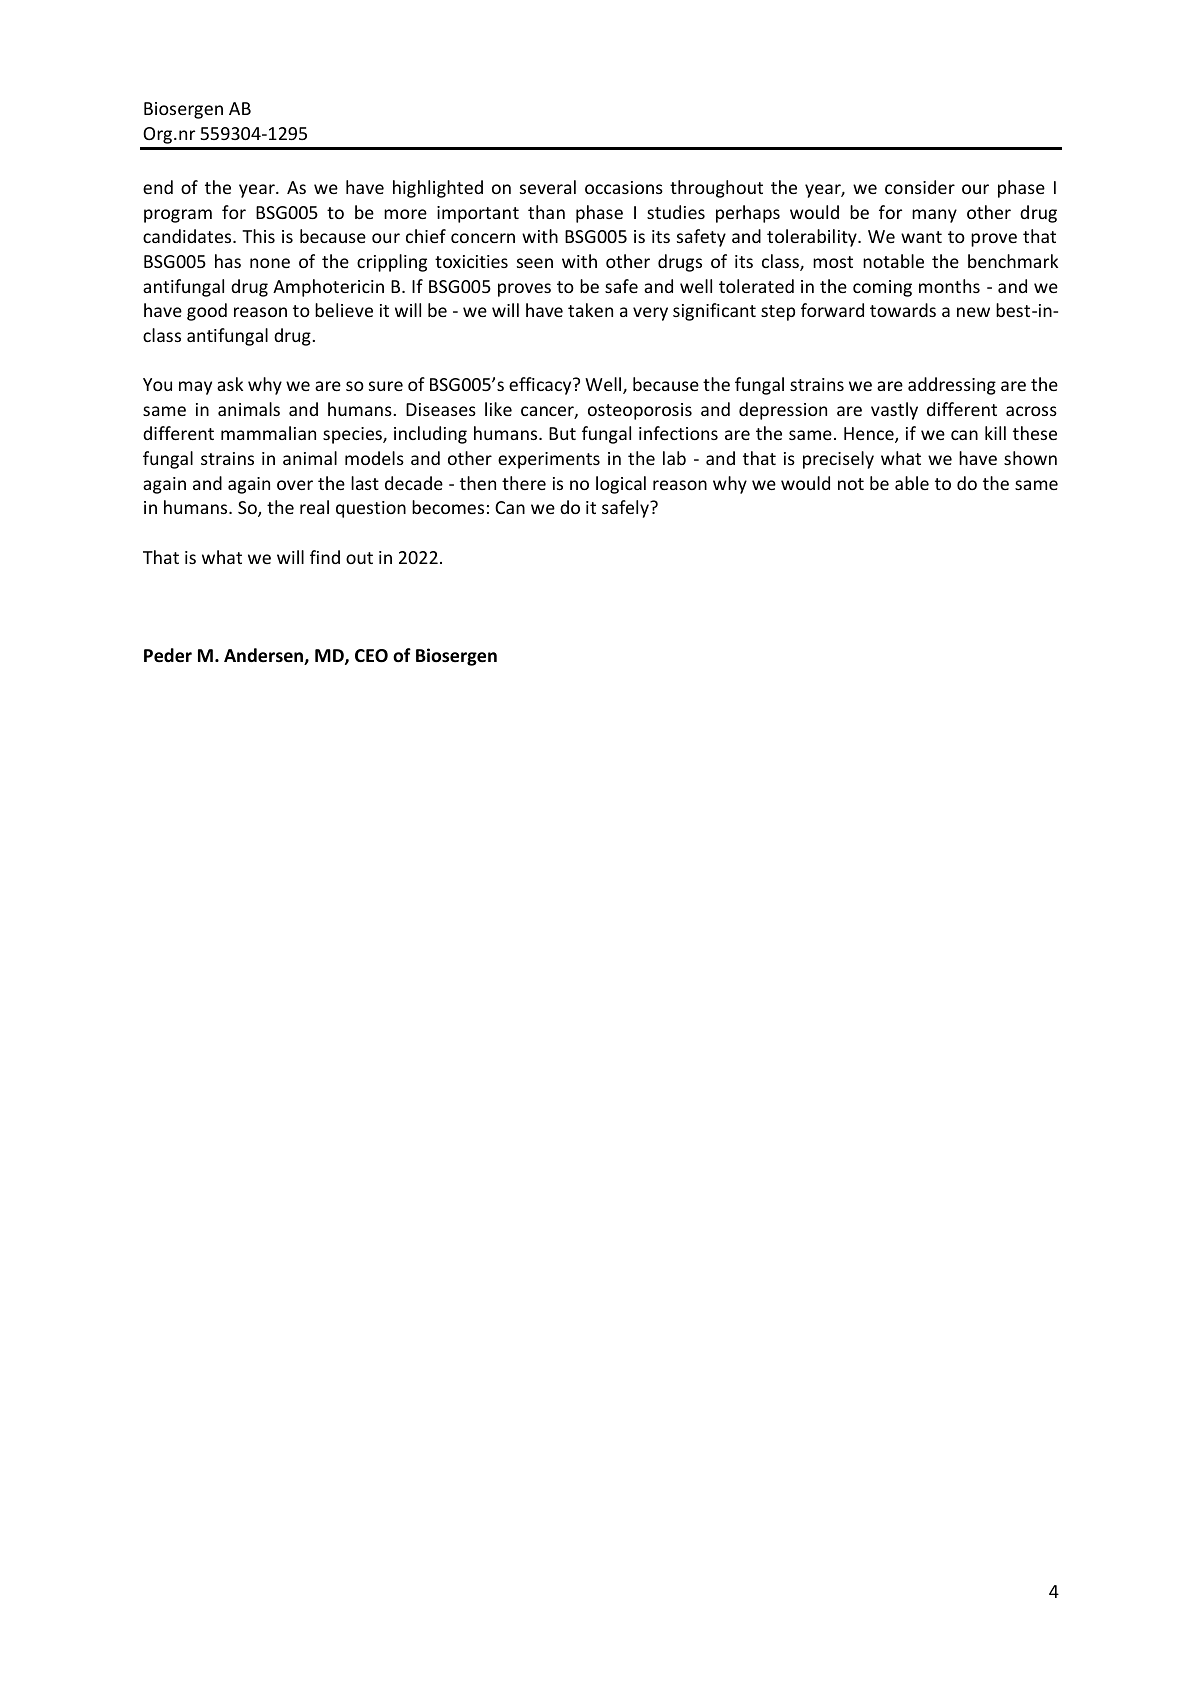 The height and width of the screenshot is (1699, 1202). What do you see at coordinates (838, 460) in the screenshot?
I see `precisely` at bounding box center [838, 460].
